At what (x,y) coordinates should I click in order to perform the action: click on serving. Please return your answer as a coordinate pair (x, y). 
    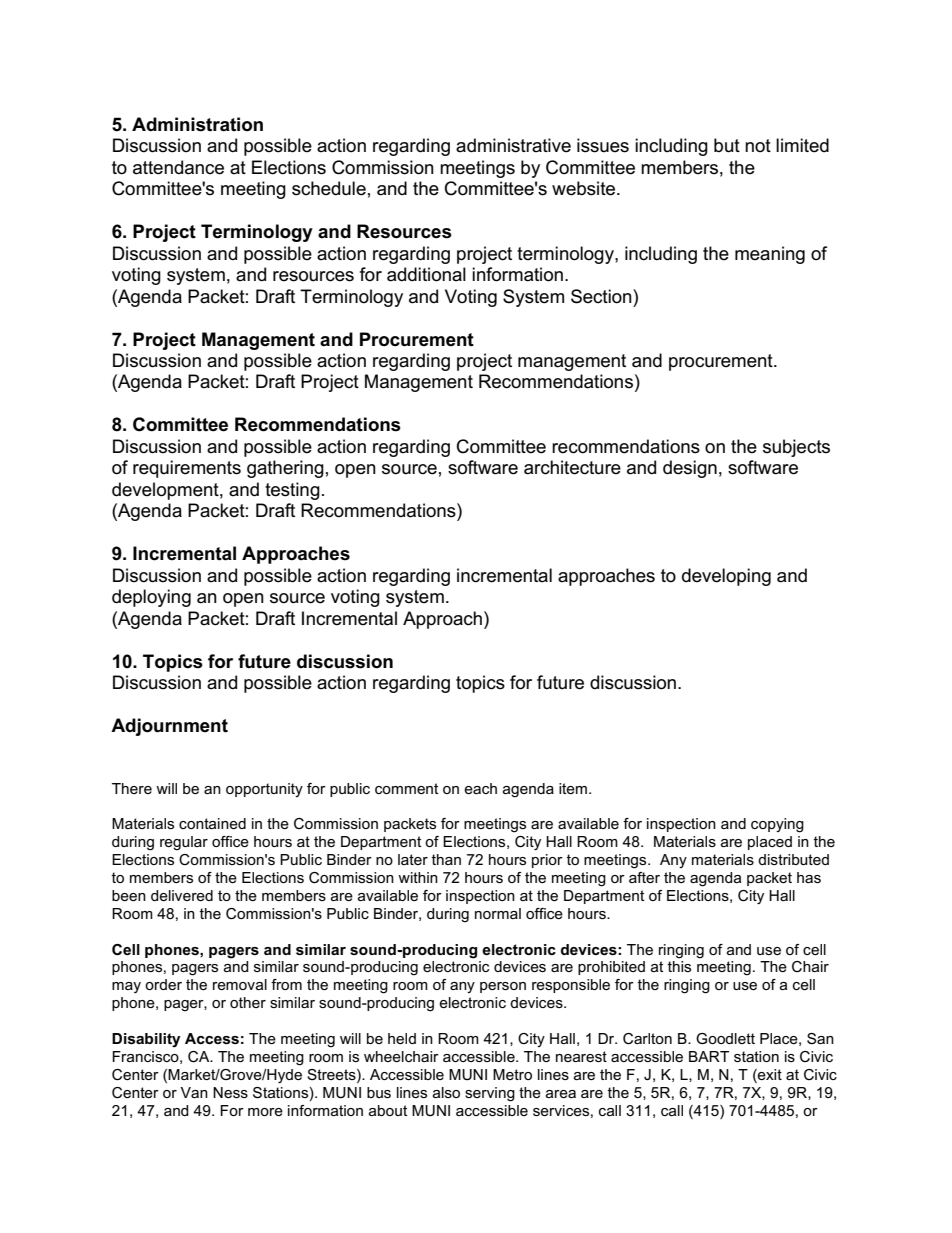
    Looking at the image, I should click on (490, 1094).
